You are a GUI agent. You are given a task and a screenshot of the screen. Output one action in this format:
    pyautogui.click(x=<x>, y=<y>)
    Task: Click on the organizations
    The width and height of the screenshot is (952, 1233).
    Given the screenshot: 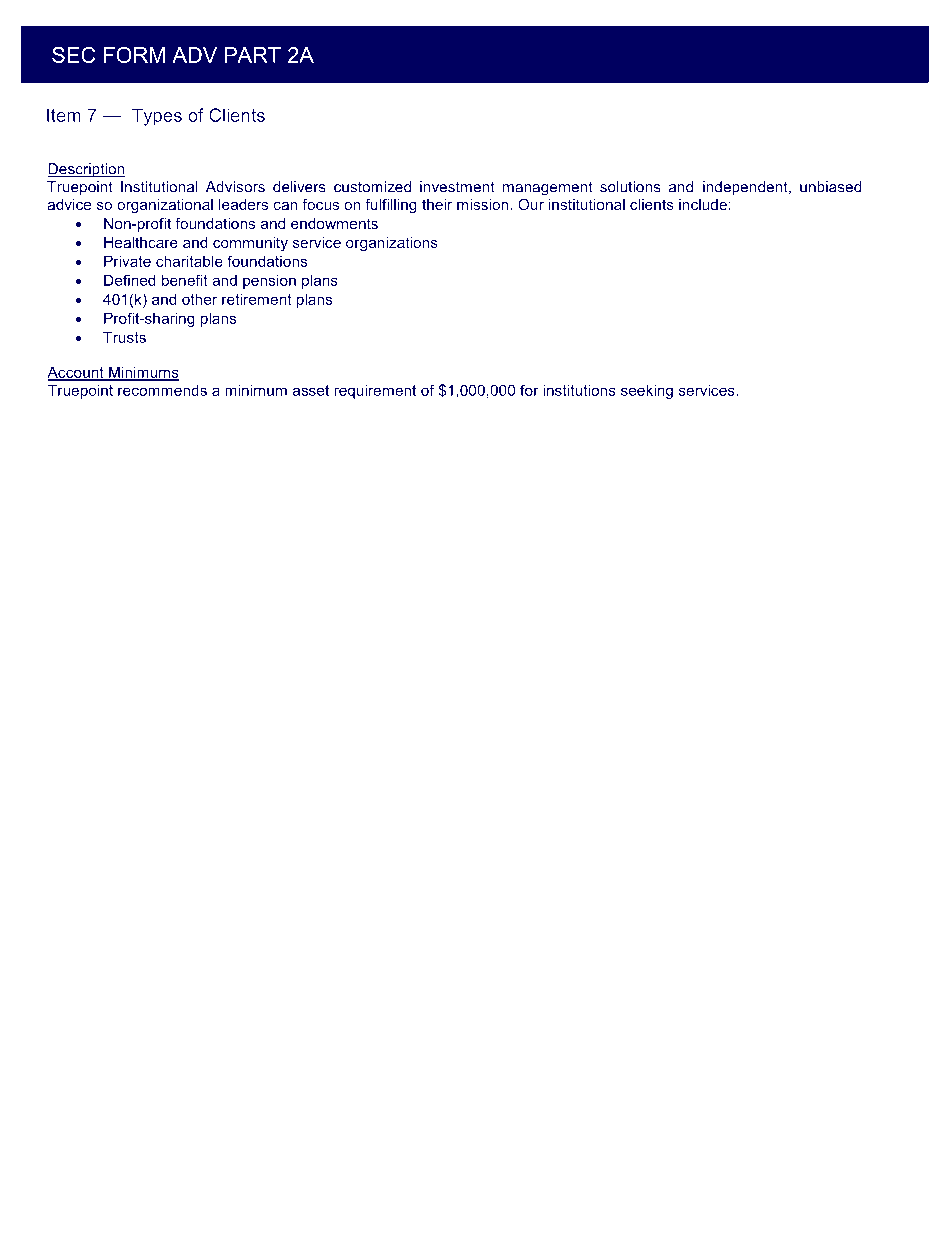 What is the action you would take?
    pyautogui.click(x=392, y=244)
